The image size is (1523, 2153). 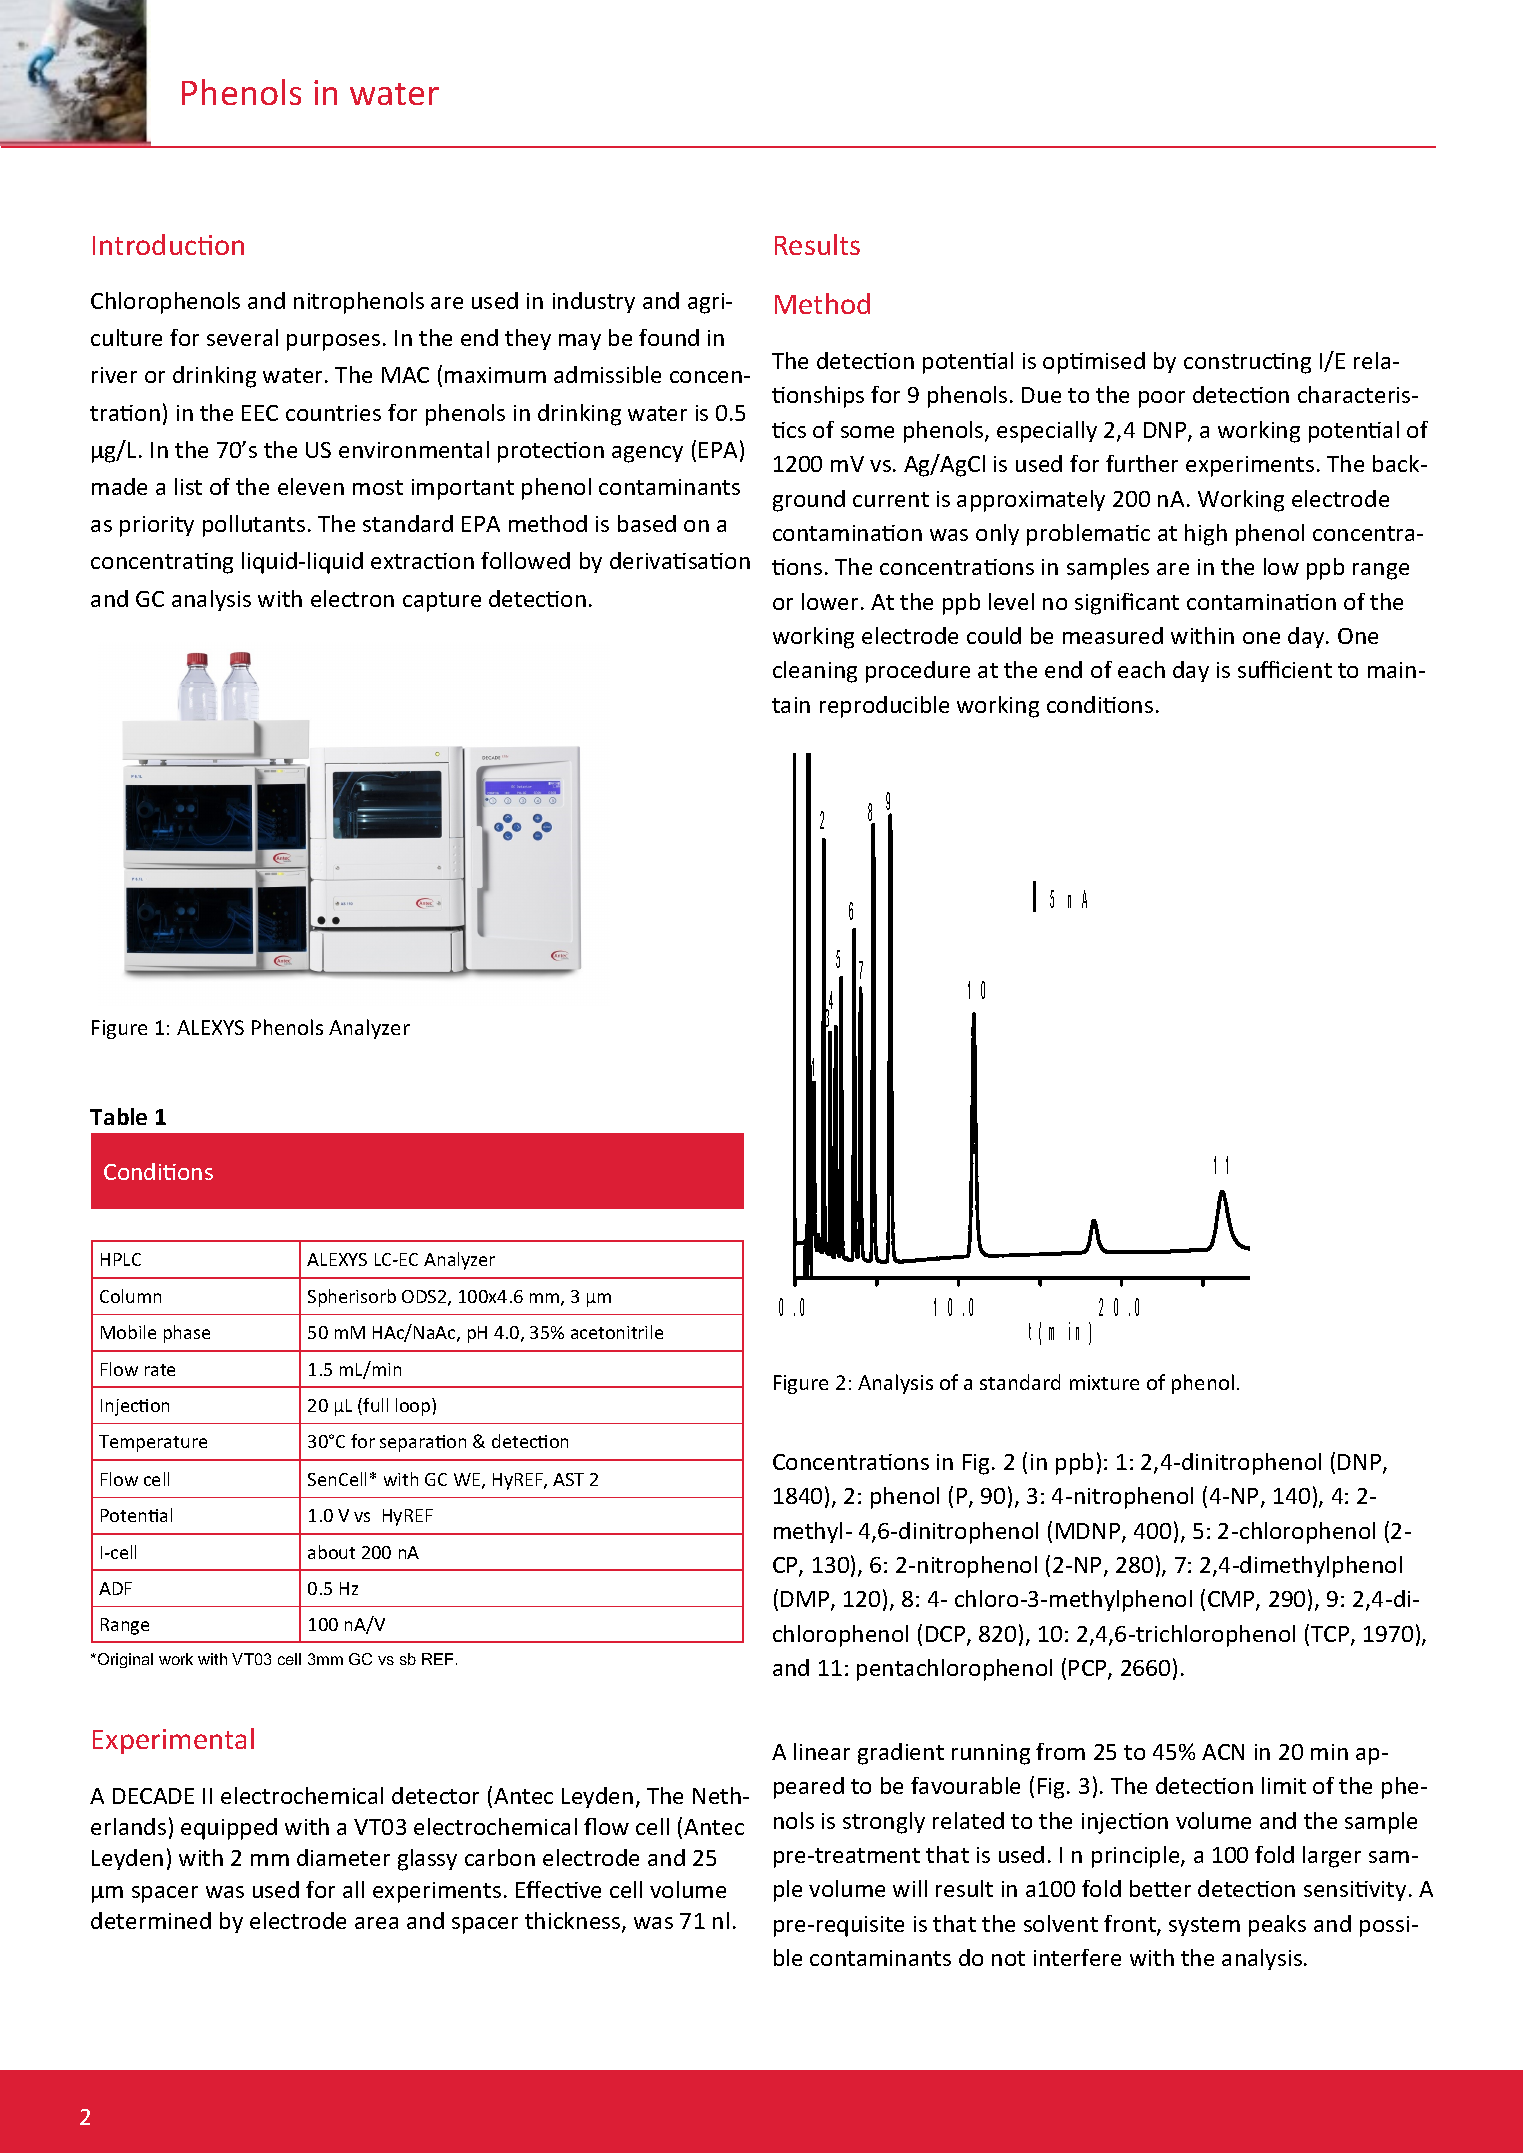 I want to click on acetonitrile, so click(x=617, y=1332).
